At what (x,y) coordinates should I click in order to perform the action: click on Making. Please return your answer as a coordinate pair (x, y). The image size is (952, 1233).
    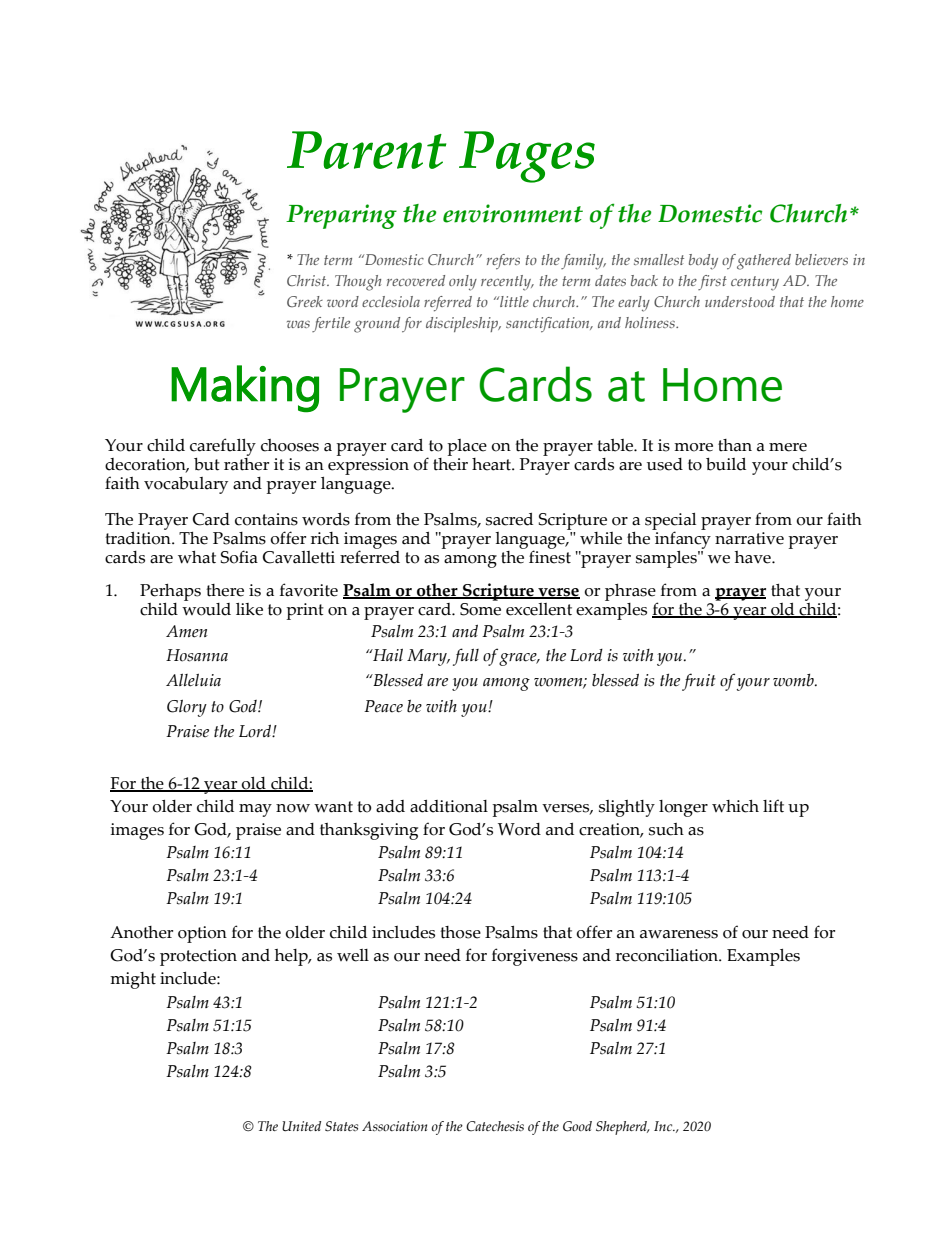
    Looking at the image, I should click on (245, 389).
